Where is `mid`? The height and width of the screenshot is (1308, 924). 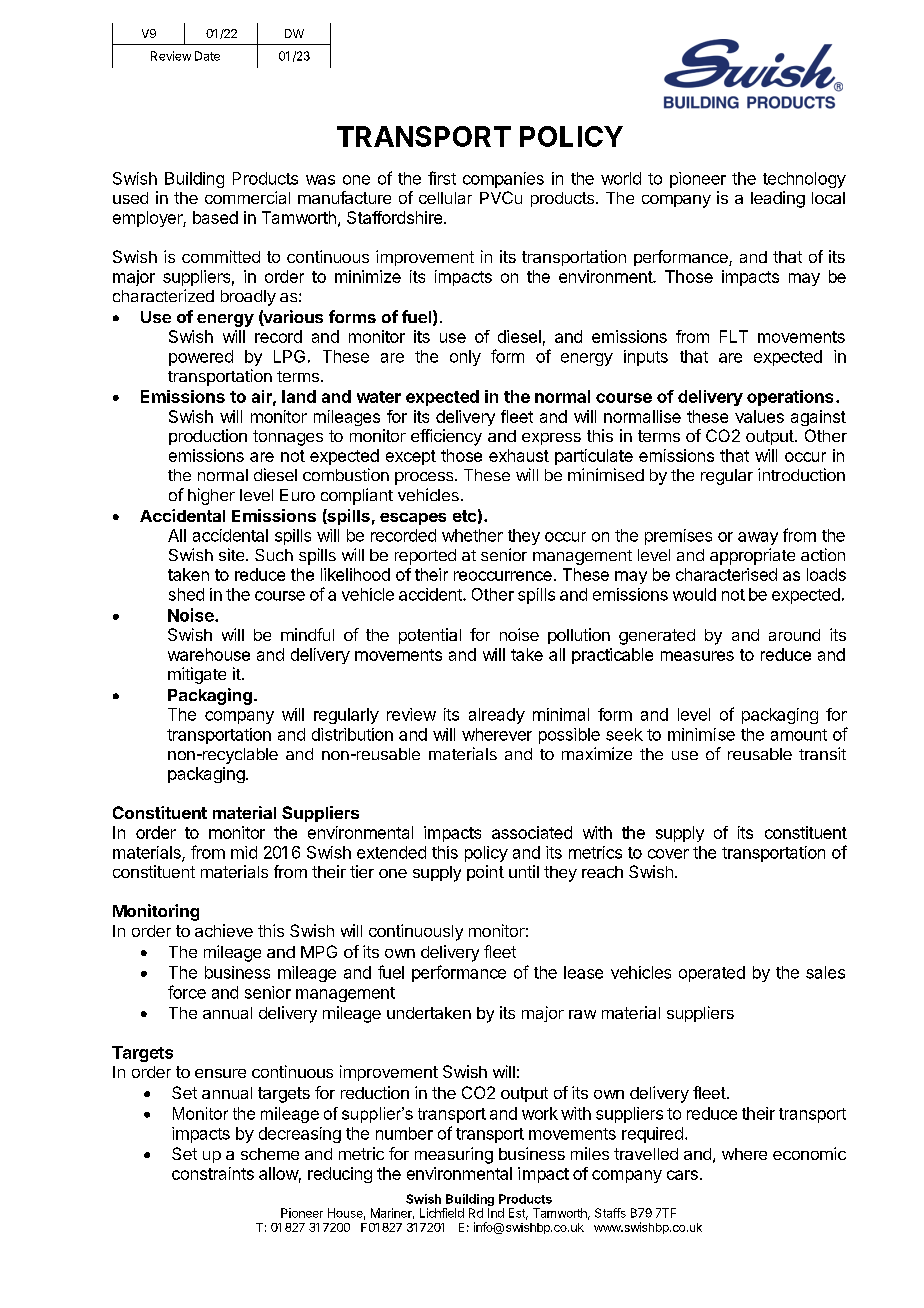
mid is located at coordinates (244, 852).
